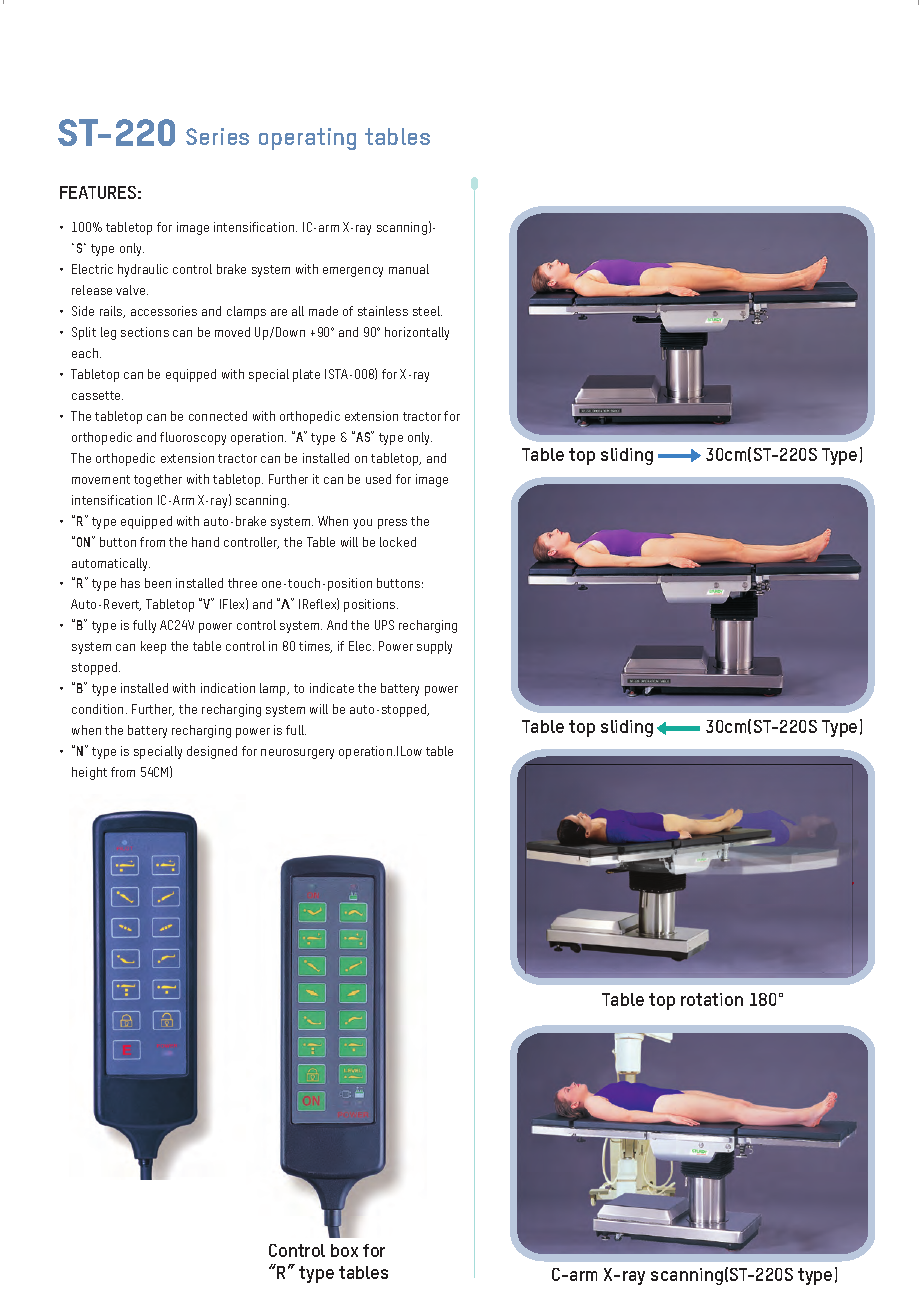  Describe the element at coordinates (384, 625) in the image. I see `UPS` at that location.
